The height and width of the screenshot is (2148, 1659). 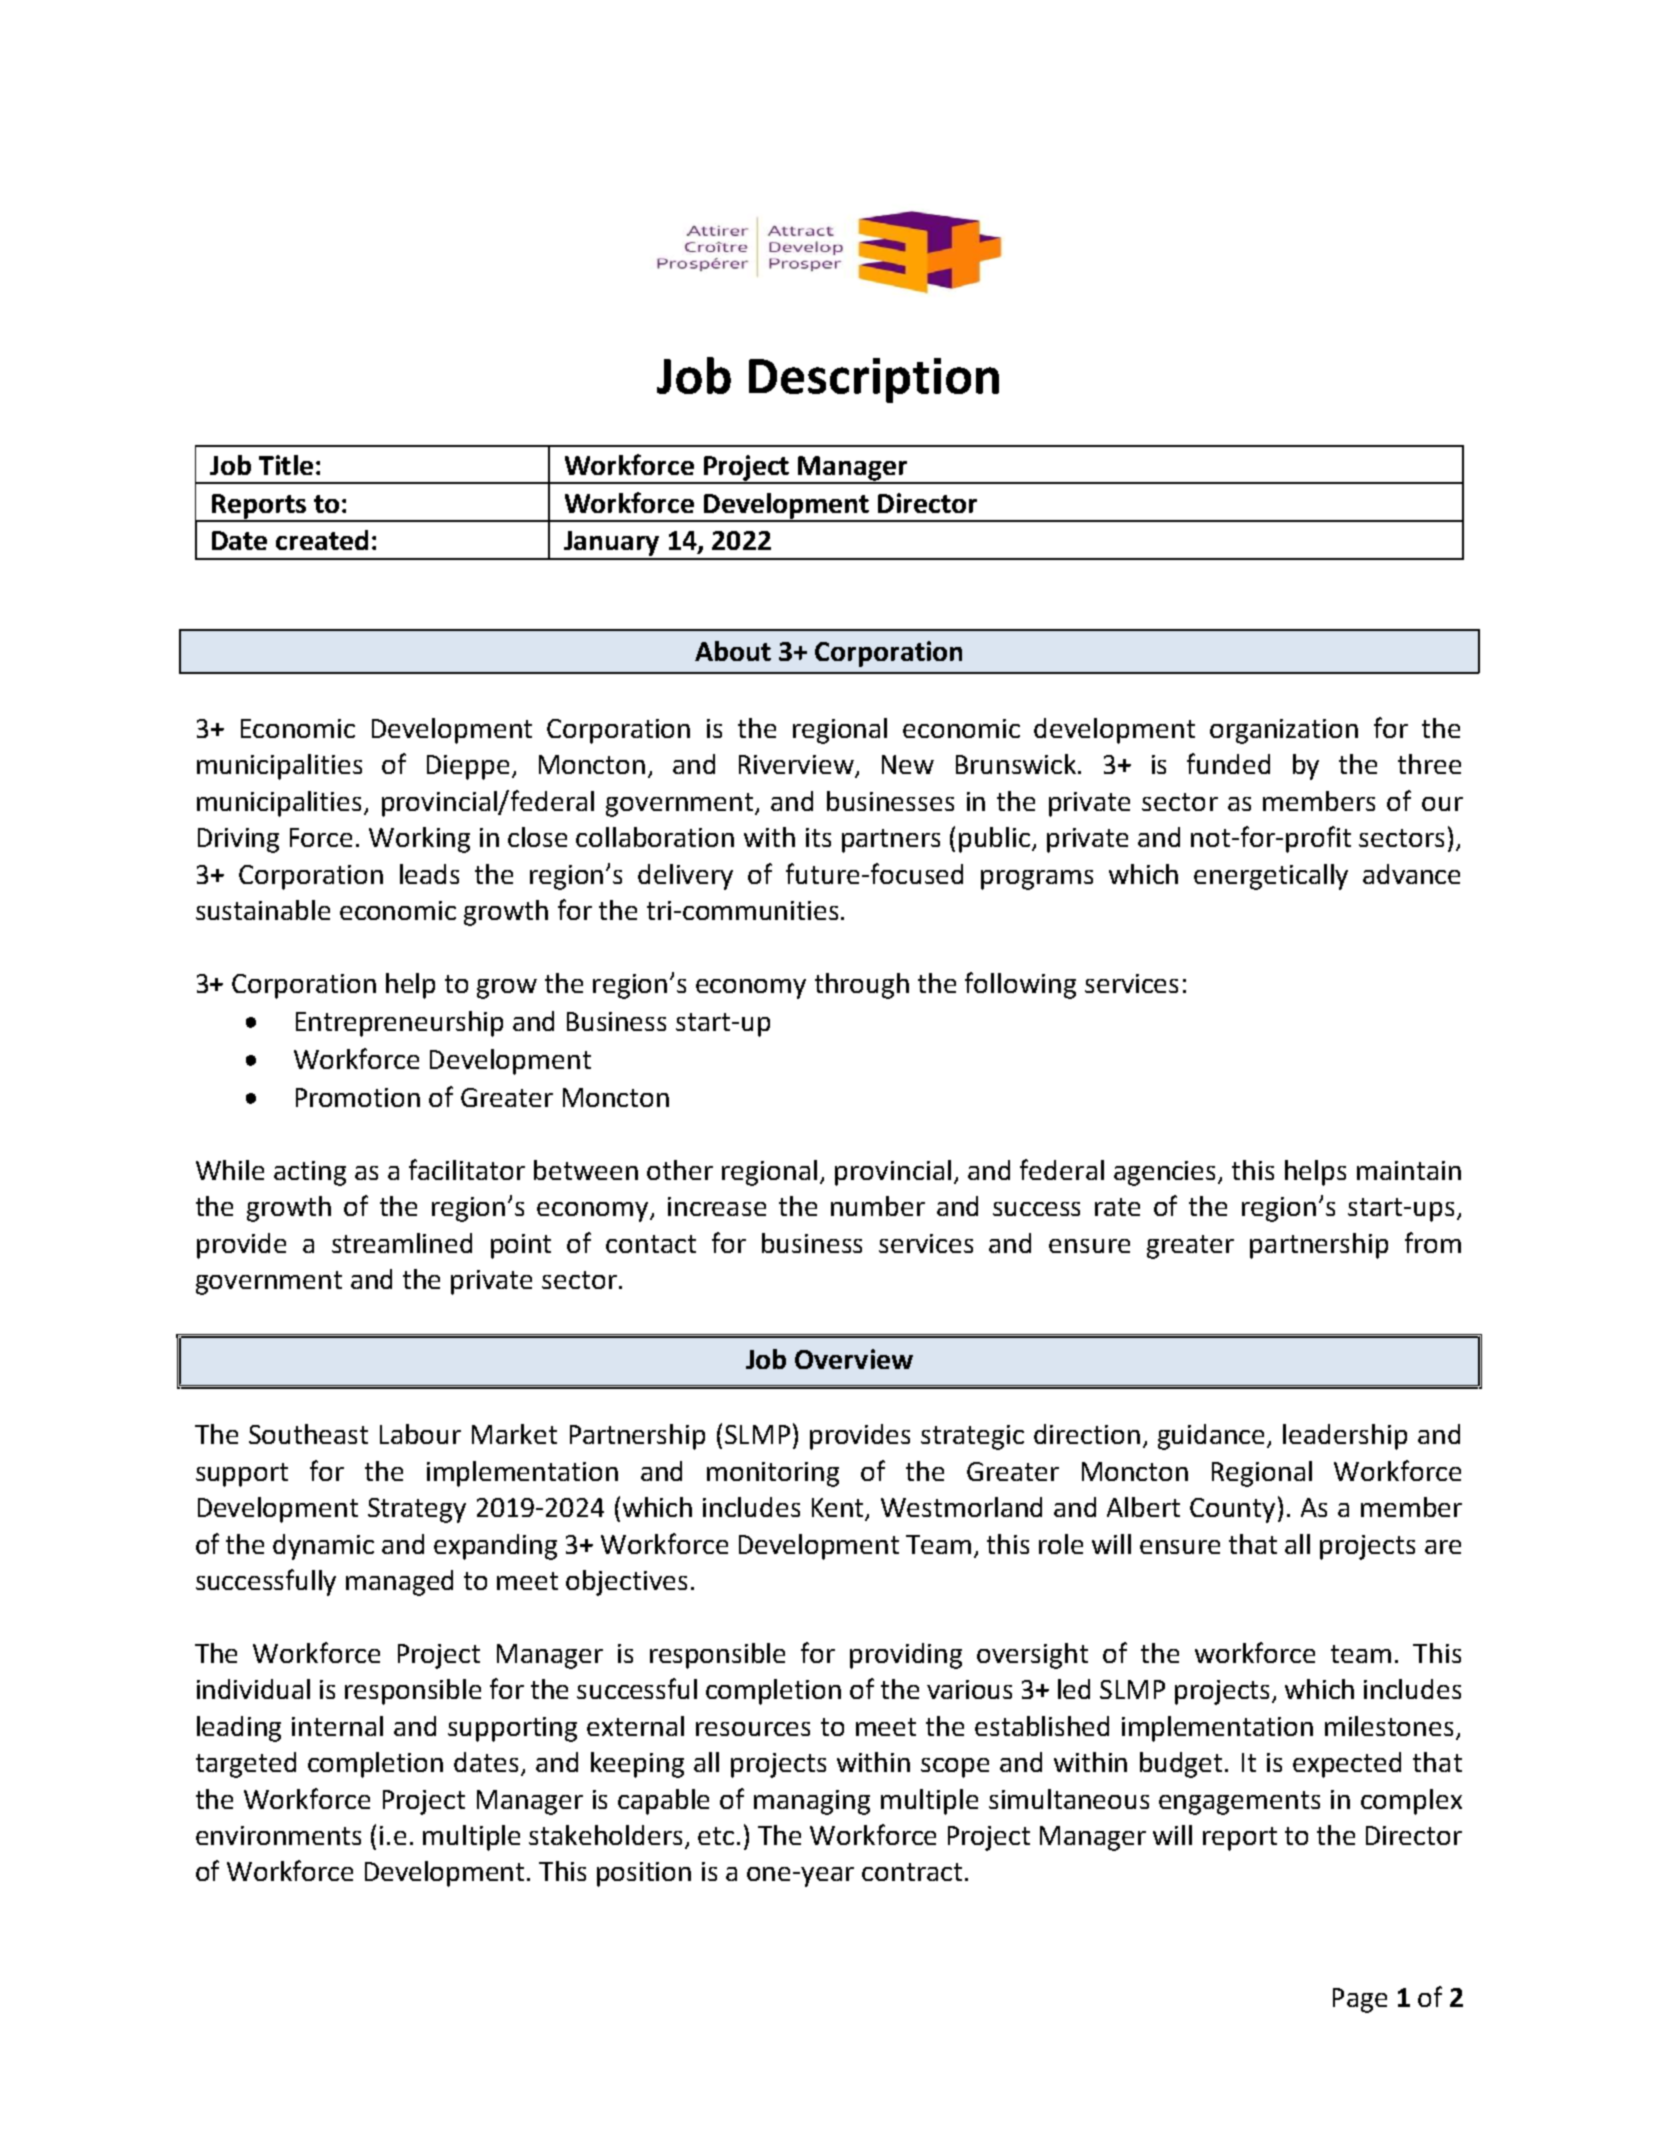 I want to click on contract, so click(x=912, y=1872).
